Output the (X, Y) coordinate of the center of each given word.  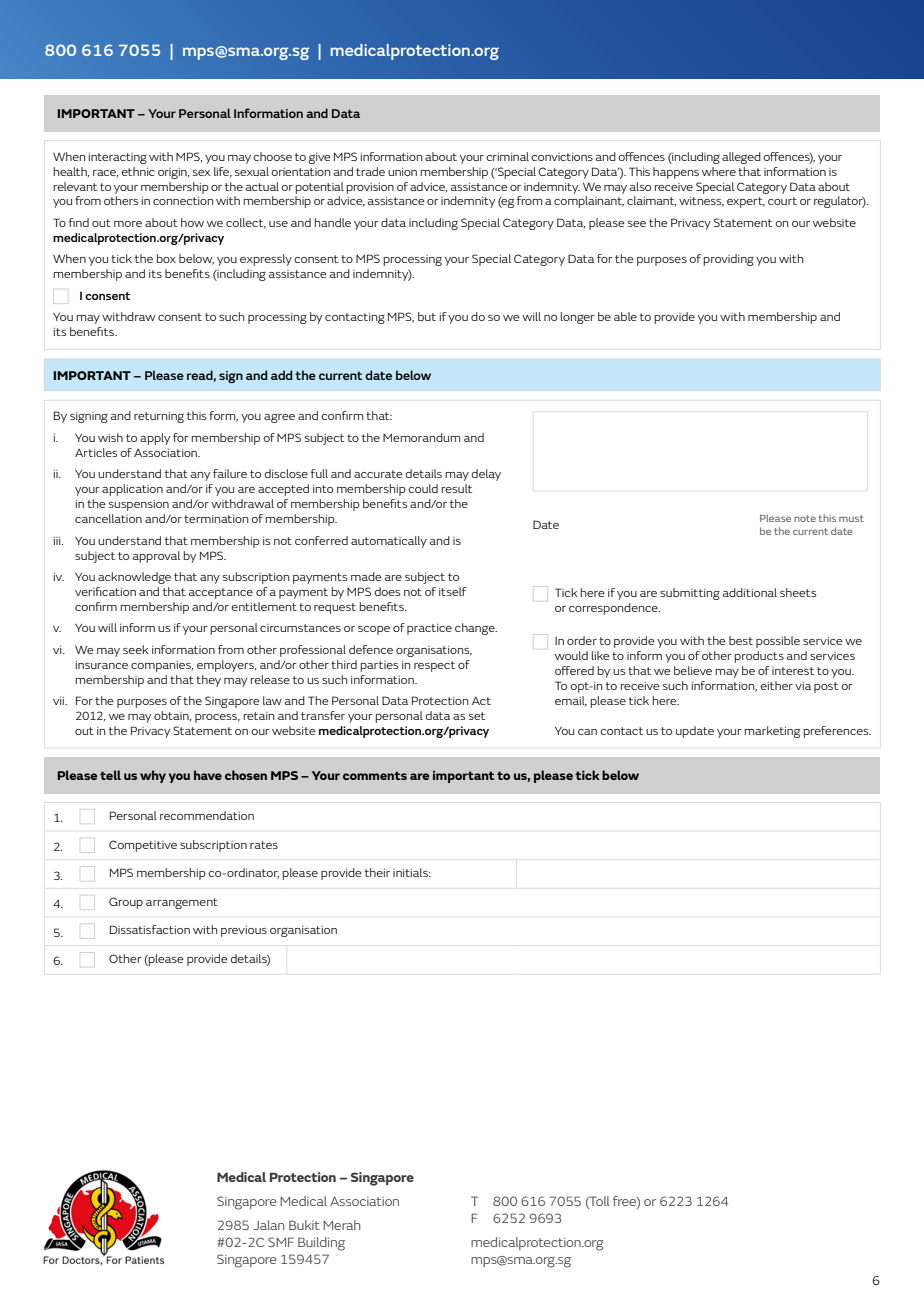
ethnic (138, 171)
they (208, 681)
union (402, 172)
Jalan (269, 1225)
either (776, 685)
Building (321, 1244)
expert (746, 202)
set (477, 716)
